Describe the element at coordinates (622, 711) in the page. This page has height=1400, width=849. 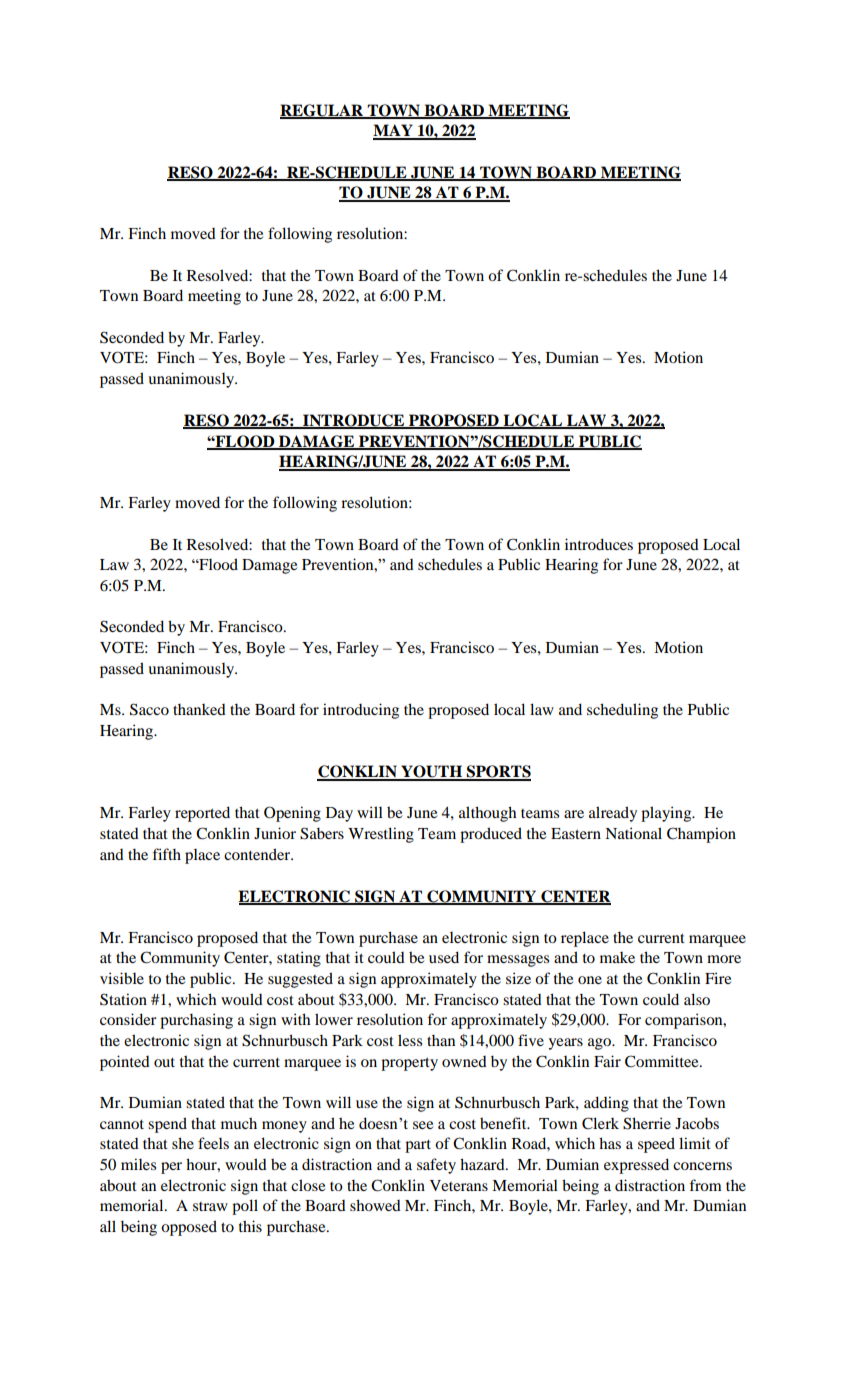
I see `scheduling` at that location.
